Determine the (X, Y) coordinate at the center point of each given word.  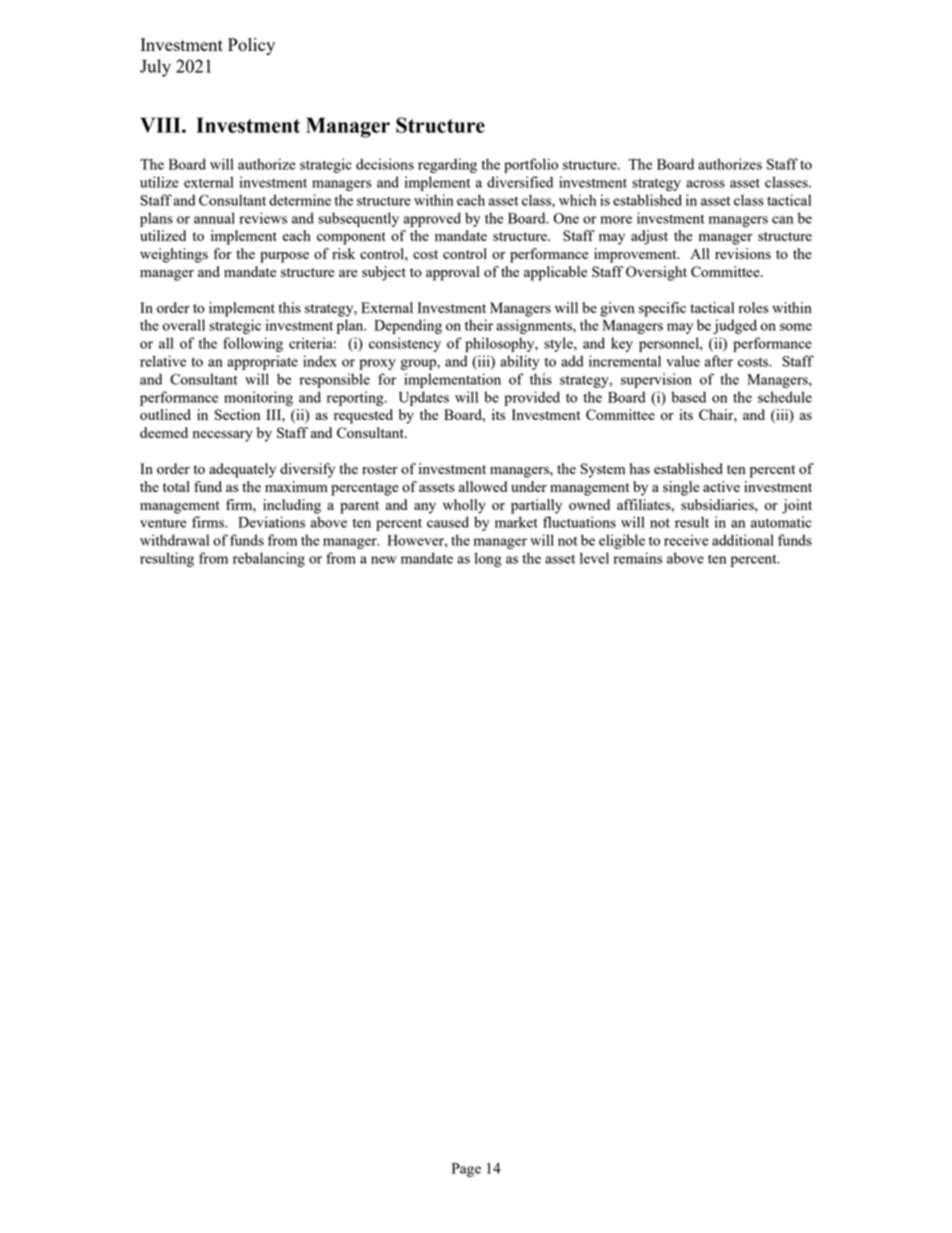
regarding (447, 165)
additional (743, 540)
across (705, 184)
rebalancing (269, 559)
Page (466, 1170)
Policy (251, 46)
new (384, 560)
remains (638, 558)
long (488, 559)
